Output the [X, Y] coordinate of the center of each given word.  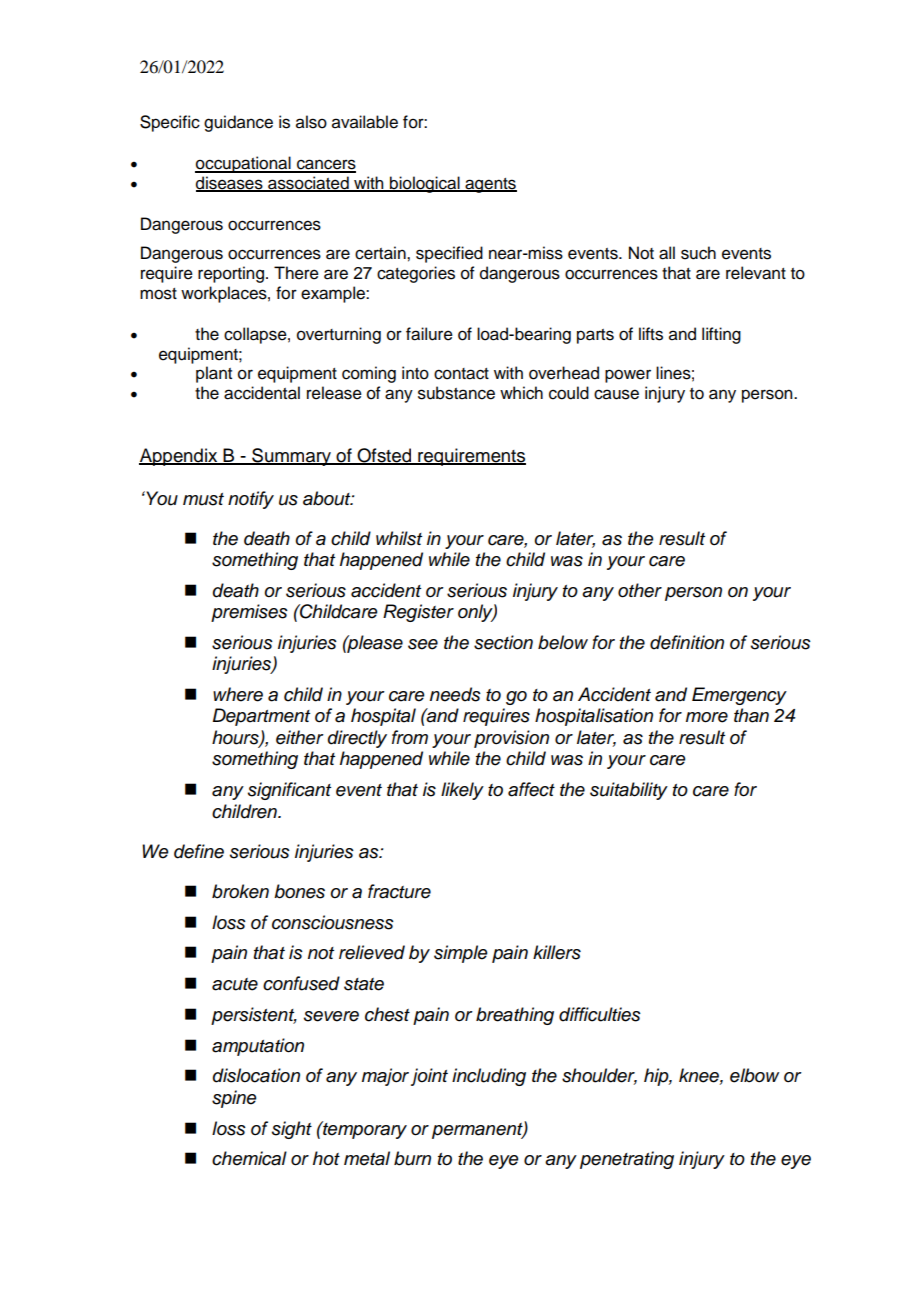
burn [412, 1158]
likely [462, 791]
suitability [629, 791]
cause [616, 394]
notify [251, 500]
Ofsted [385, 456]
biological [425, 184]
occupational [244, 164]
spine [234, 1099]
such [698, 253]
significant [289, 791]
